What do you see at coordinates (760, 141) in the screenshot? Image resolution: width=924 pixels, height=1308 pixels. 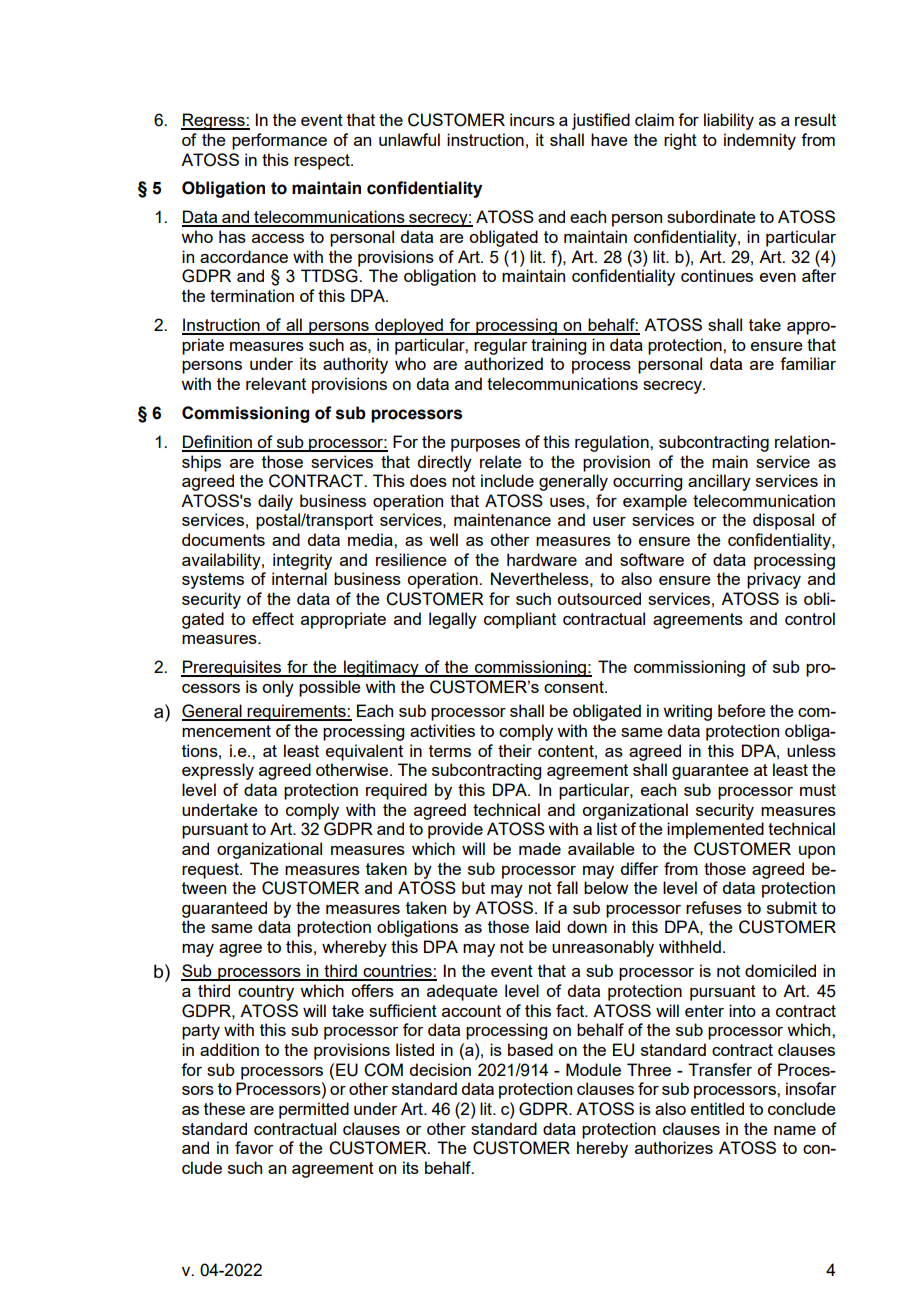 I see `indemnity` at bounding box center [760, 141].
